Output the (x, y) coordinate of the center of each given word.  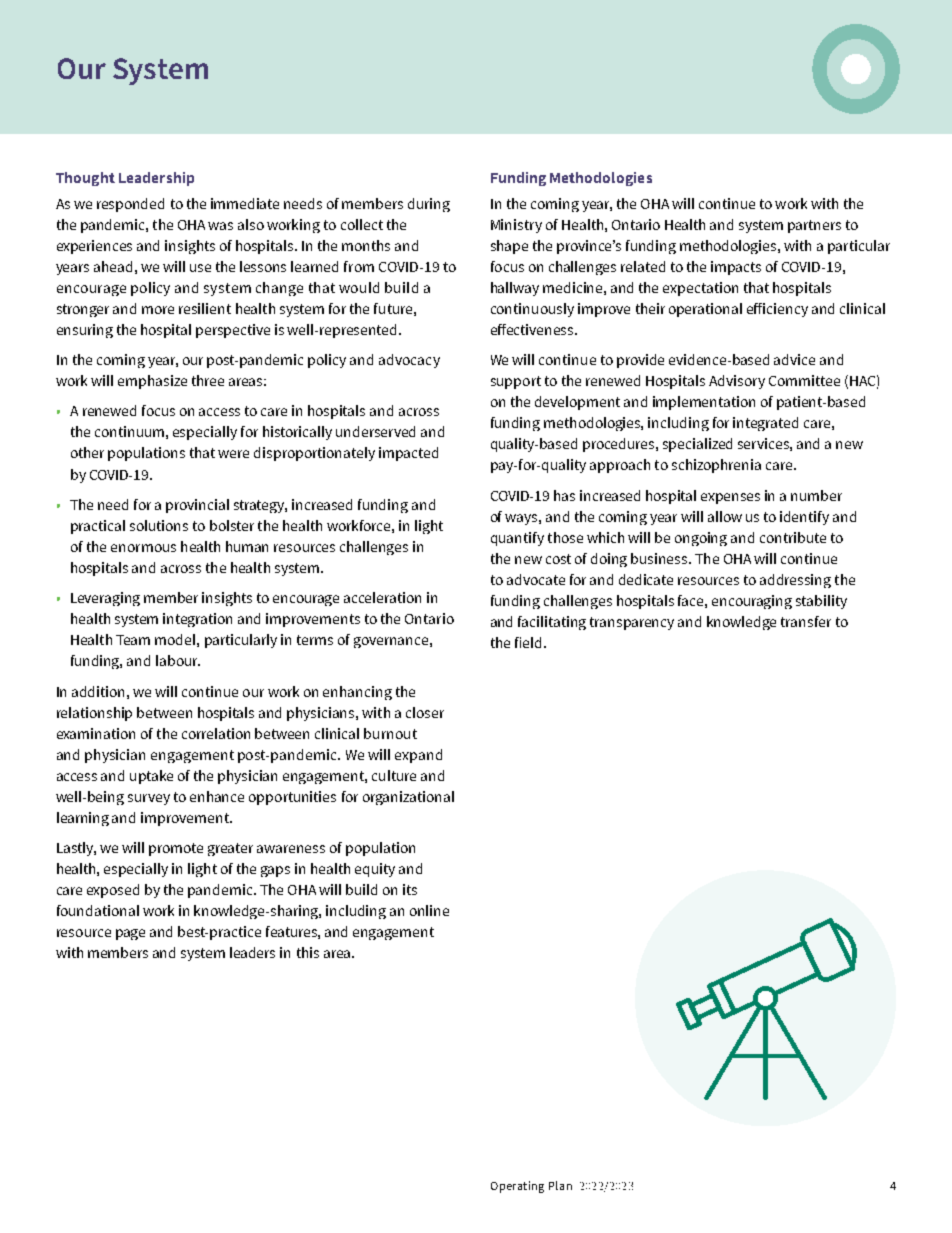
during (429, 205)
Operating (517, 1187)
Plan (560, 1185)
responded (130, 205)
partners (814, 226)
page (130, 934)
